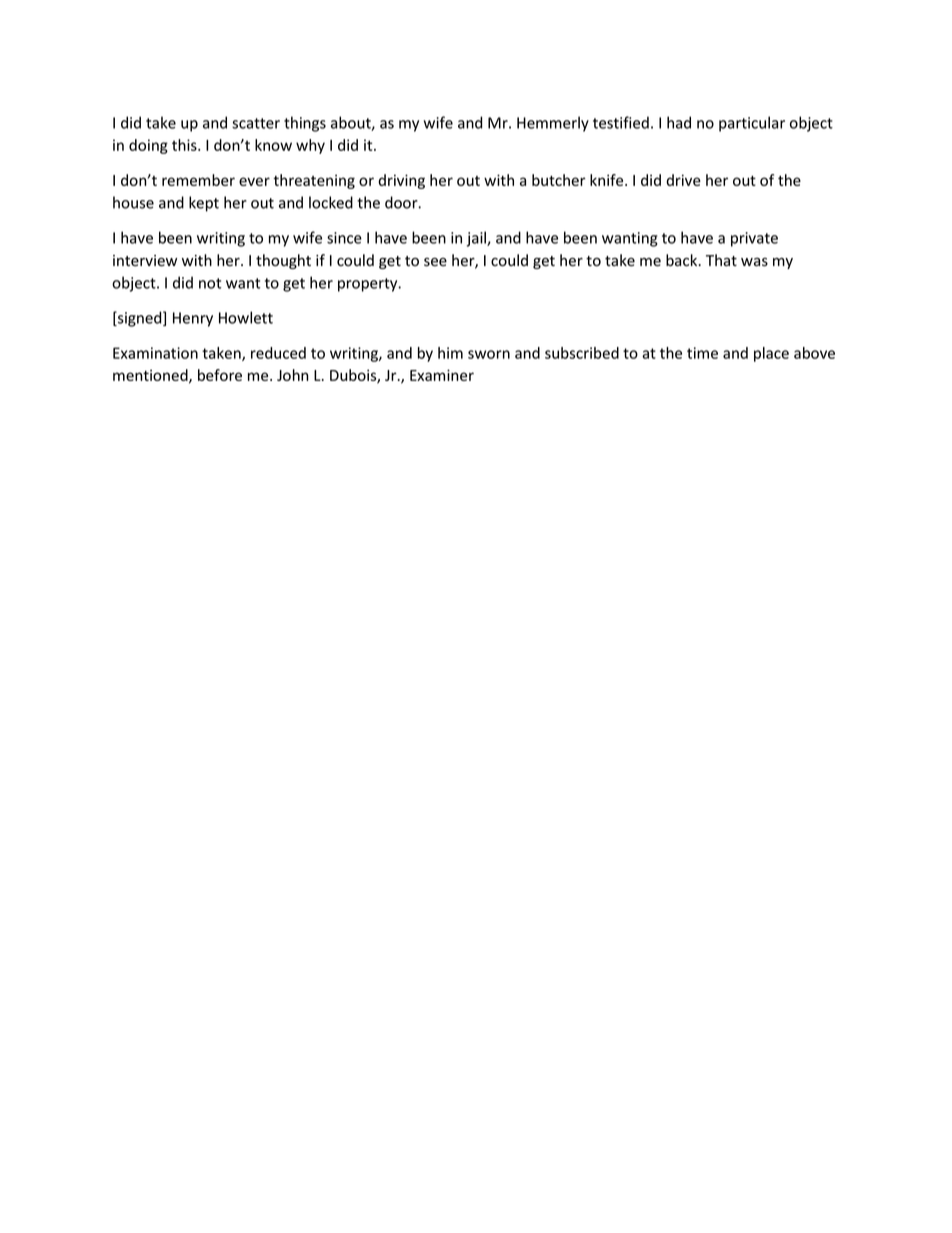  Describe the element at coordinates (683, 180) in the document. I see `drive` at that location.
